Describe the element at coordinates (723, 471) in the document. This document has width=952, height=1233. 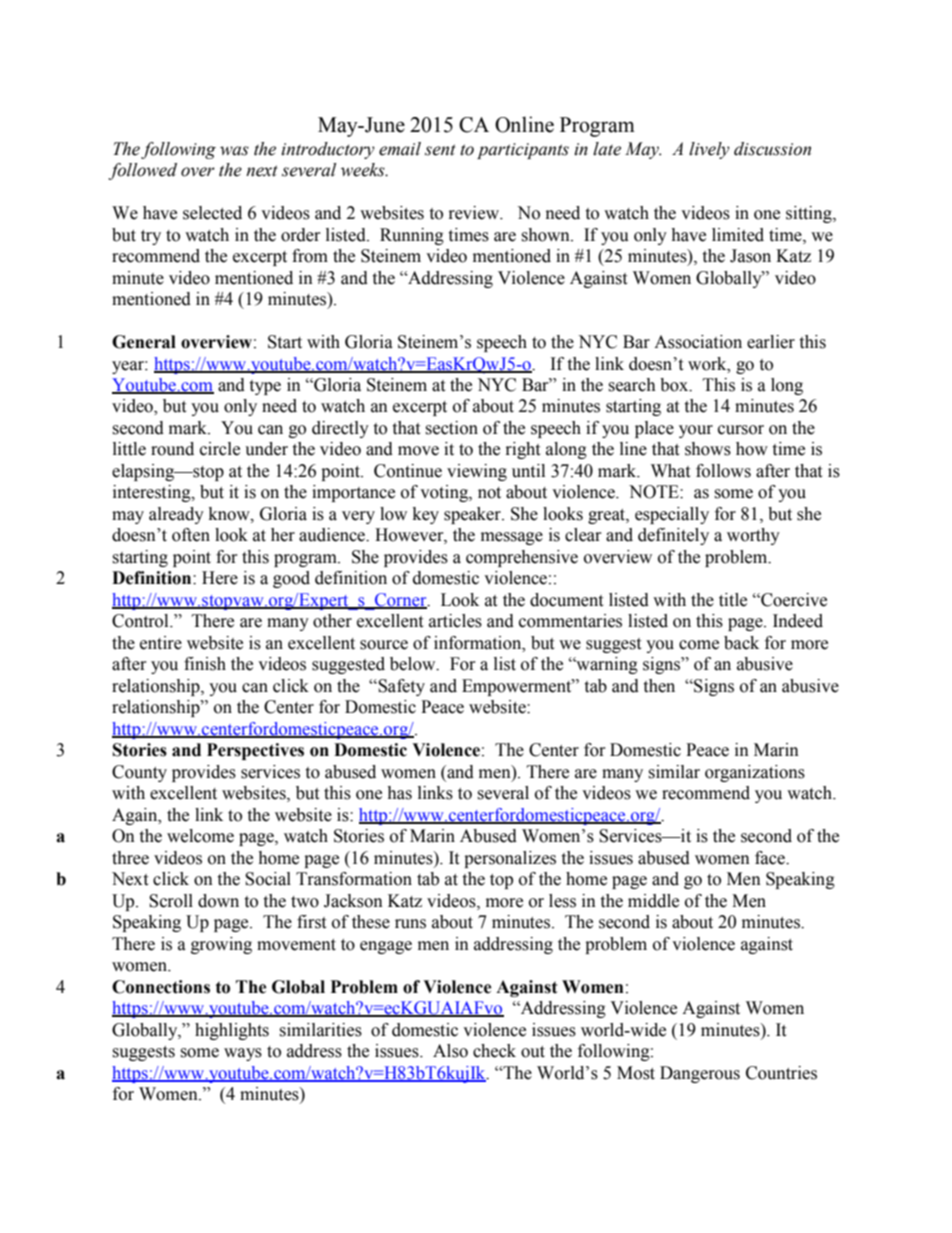
I see `follows` at that location.
